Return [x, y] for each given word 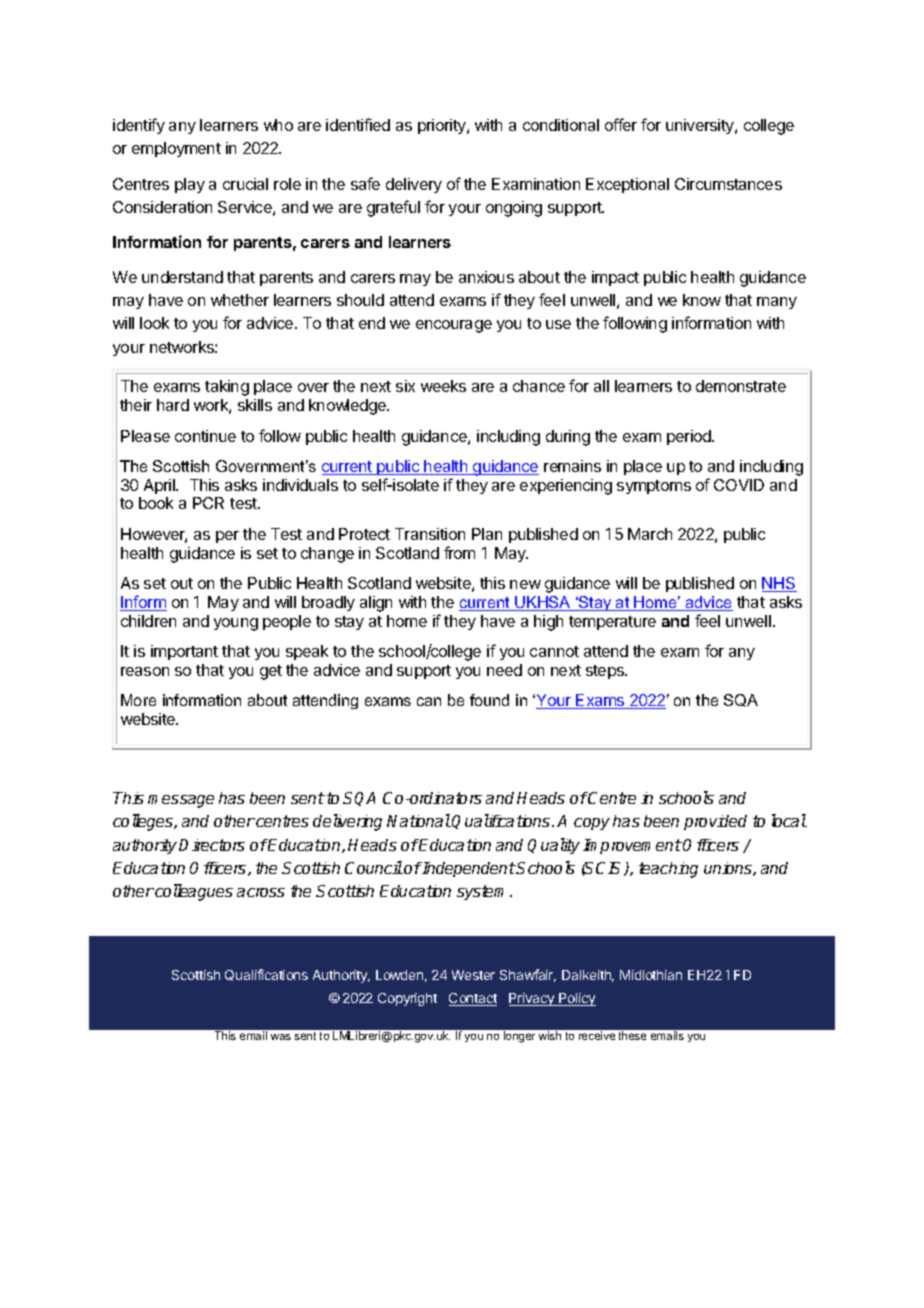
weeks [443, 386]
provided [715, 822]
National [419, 820]
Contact [473, 999]
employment [176, 149]
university [701, 126]
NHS [779, 584]
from [459, 552]
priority [443, 126]
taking [227, 388]
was [281, 1037]
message [181, 801]
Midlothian [651, 975]
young [236, 624]
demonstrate [741, 386]
